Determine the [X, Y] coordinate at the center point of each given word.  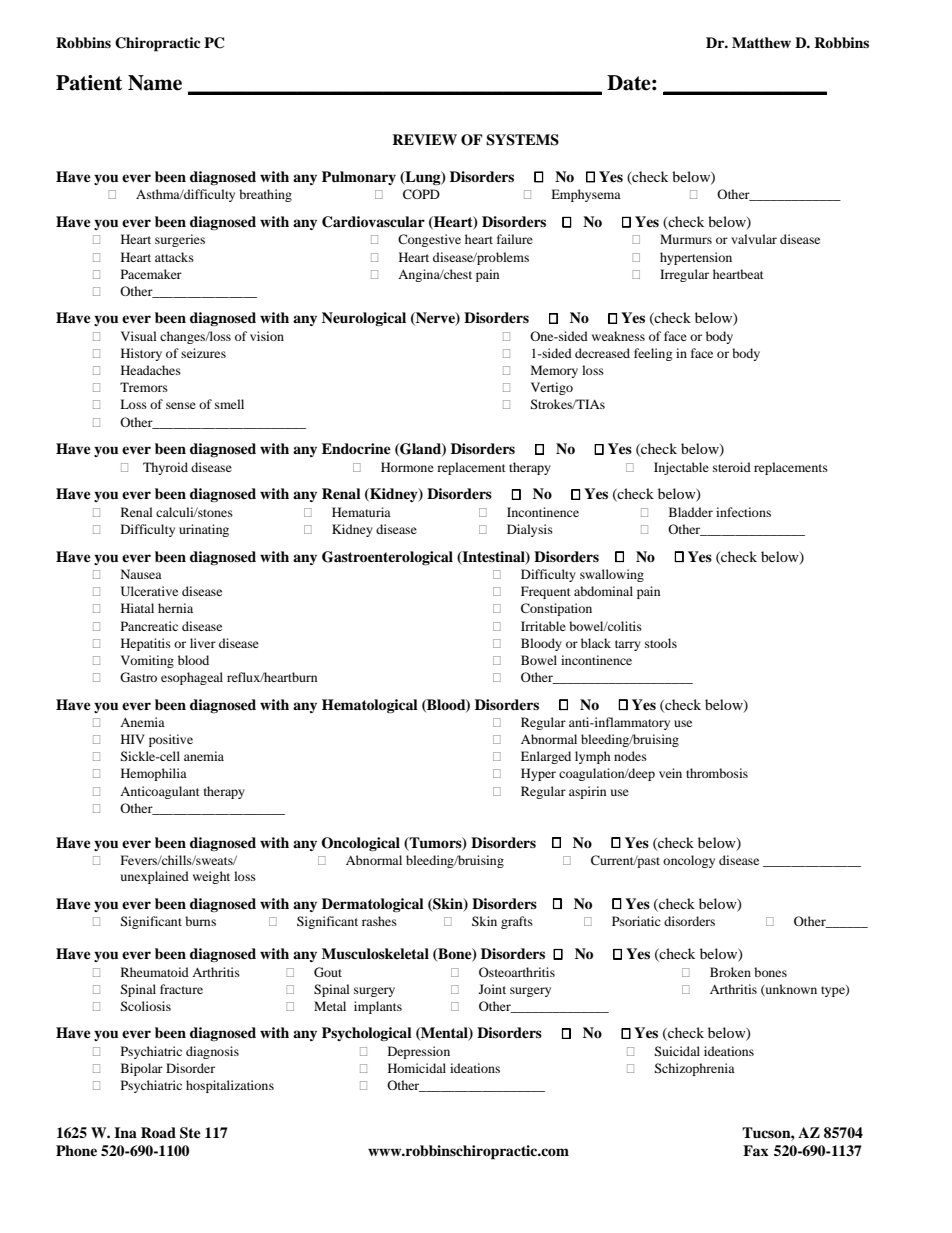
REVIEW [424, 139]
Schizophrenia [694, 1069]
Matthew [761, 42]
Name [155, 83]
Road [158, 1133]
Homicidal [417, 1068]
